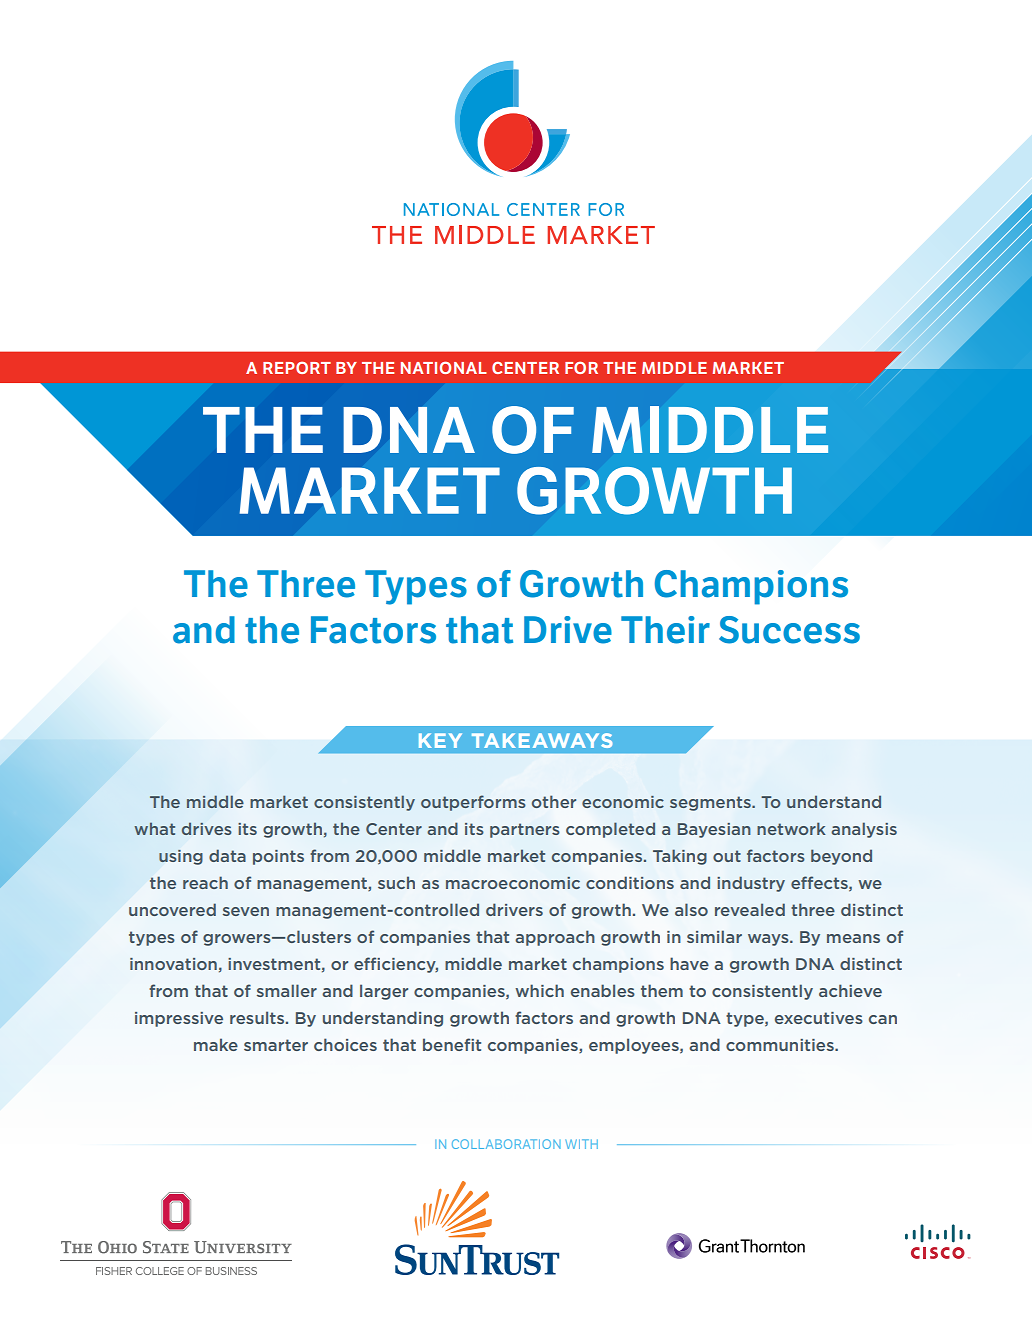 Image resolution: width=1032 pixels, height=1336 pixels. Describe the element at coordinates (205, 882) in the document. I see `reach` at that location.
